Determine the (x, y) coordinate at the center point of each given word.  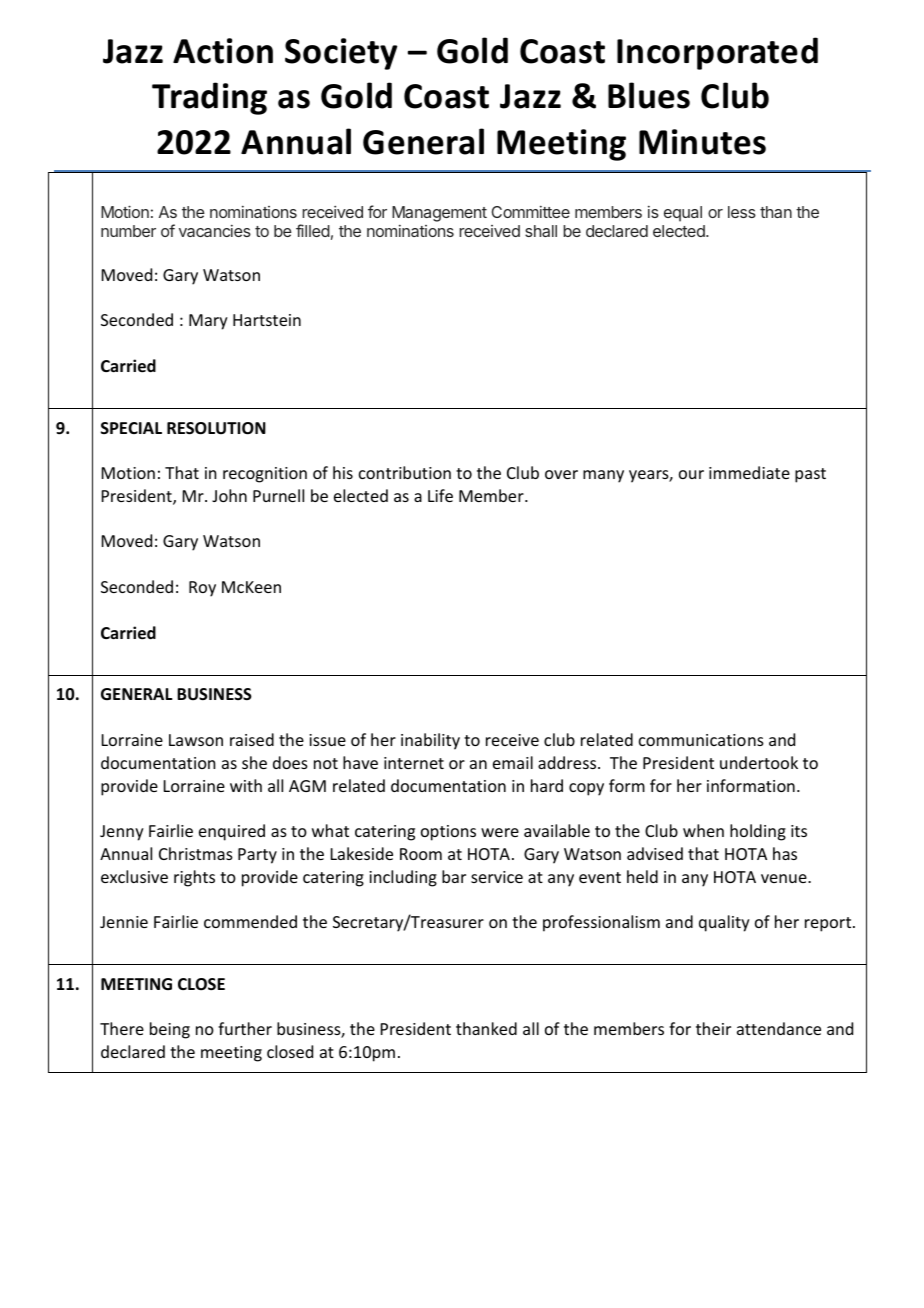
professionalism (601, 923)
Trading (209, 98)
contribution (405, 472)
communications (701, 740)
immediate (749, 472)
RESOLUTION (216, 428)
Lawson (196, 740)
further (245, 1028)
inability (430, 741)
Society (341, 54)
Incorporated (717, 53)
